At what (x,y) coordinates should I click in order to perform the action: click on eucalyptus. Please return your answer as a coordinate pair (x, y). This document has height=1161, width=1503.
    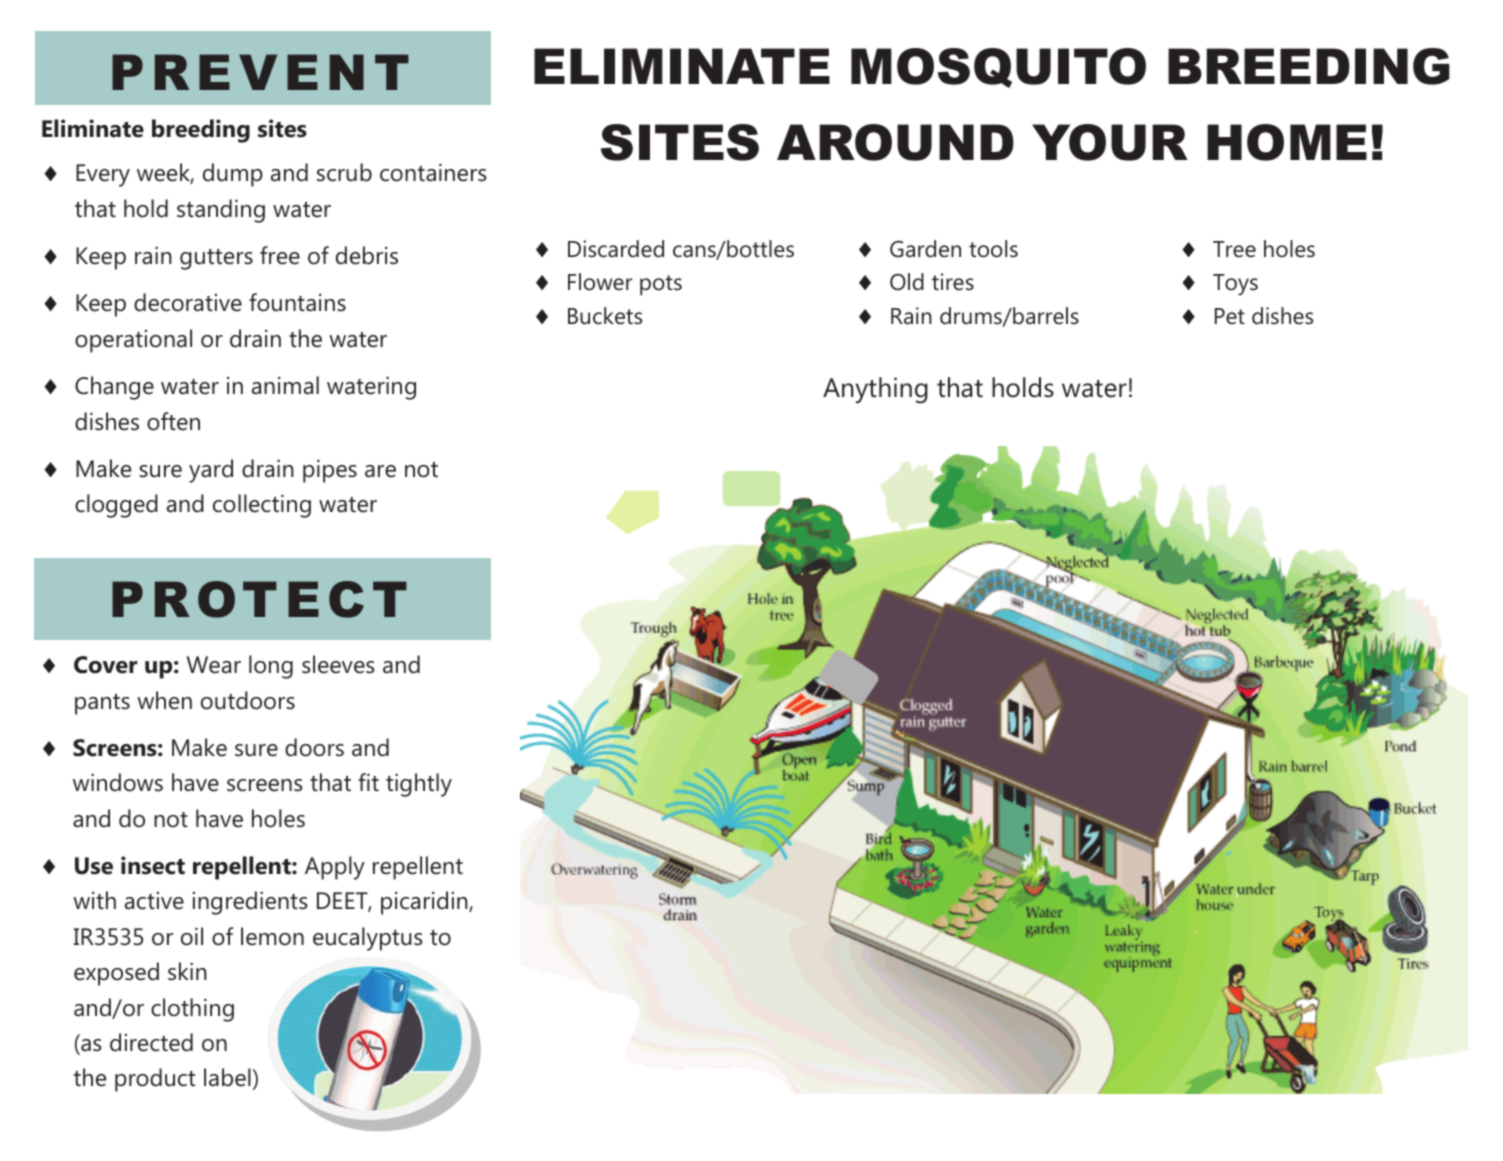
    Looking at the image, I should click on (368, 939).
